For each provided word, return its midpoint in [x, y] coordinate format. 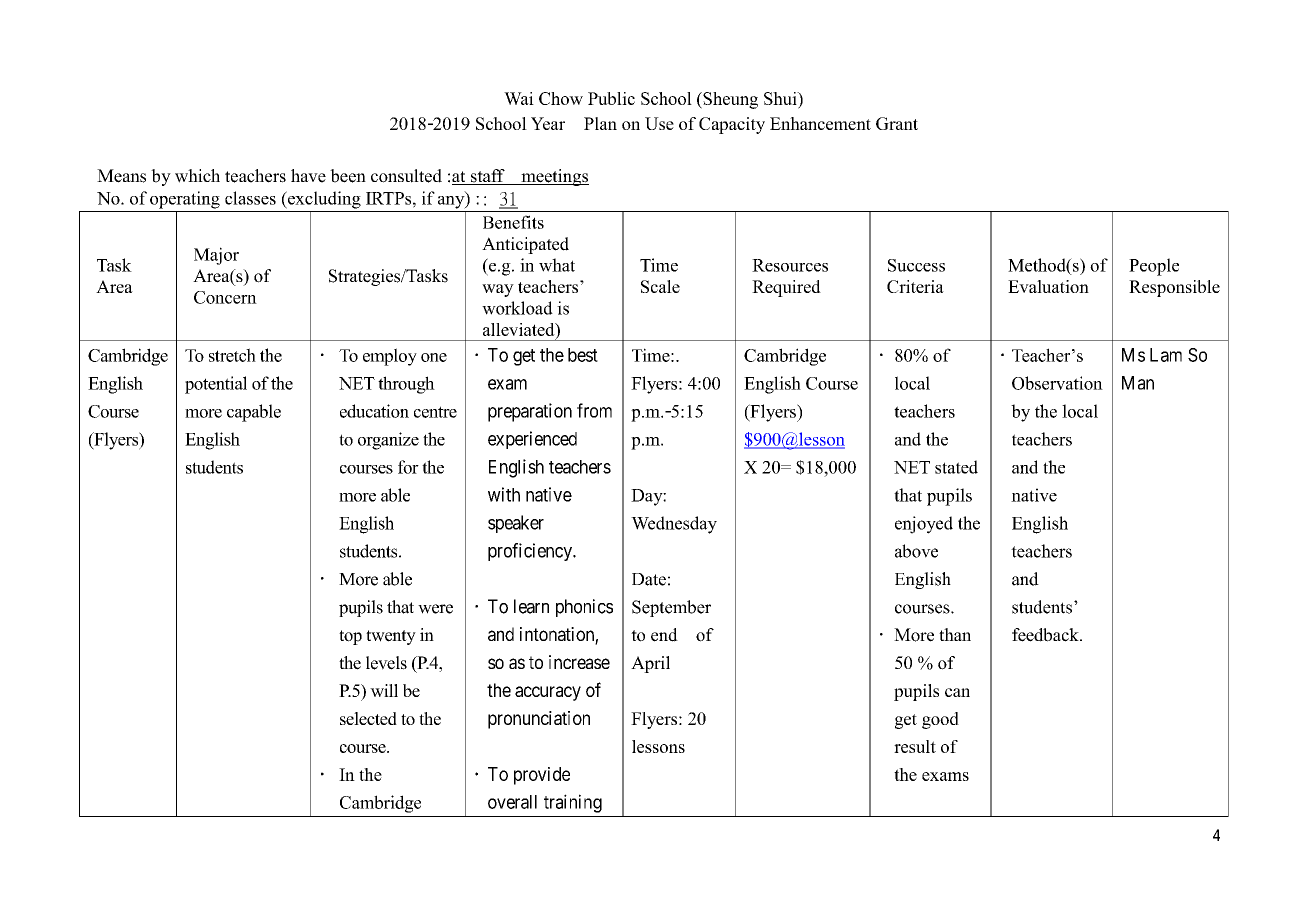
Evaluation [1048, 286]
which [197, 176]
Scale [660, 286]
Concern [225, 297]
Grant [897, 123]
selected [368, 718]
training [573, 803]
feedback [1046, 635]
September [671, 608]
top [350, 637]
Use [659, 123]
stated [956, 467]
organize [388, 441]
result [915, 746]
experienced [532, 440]
